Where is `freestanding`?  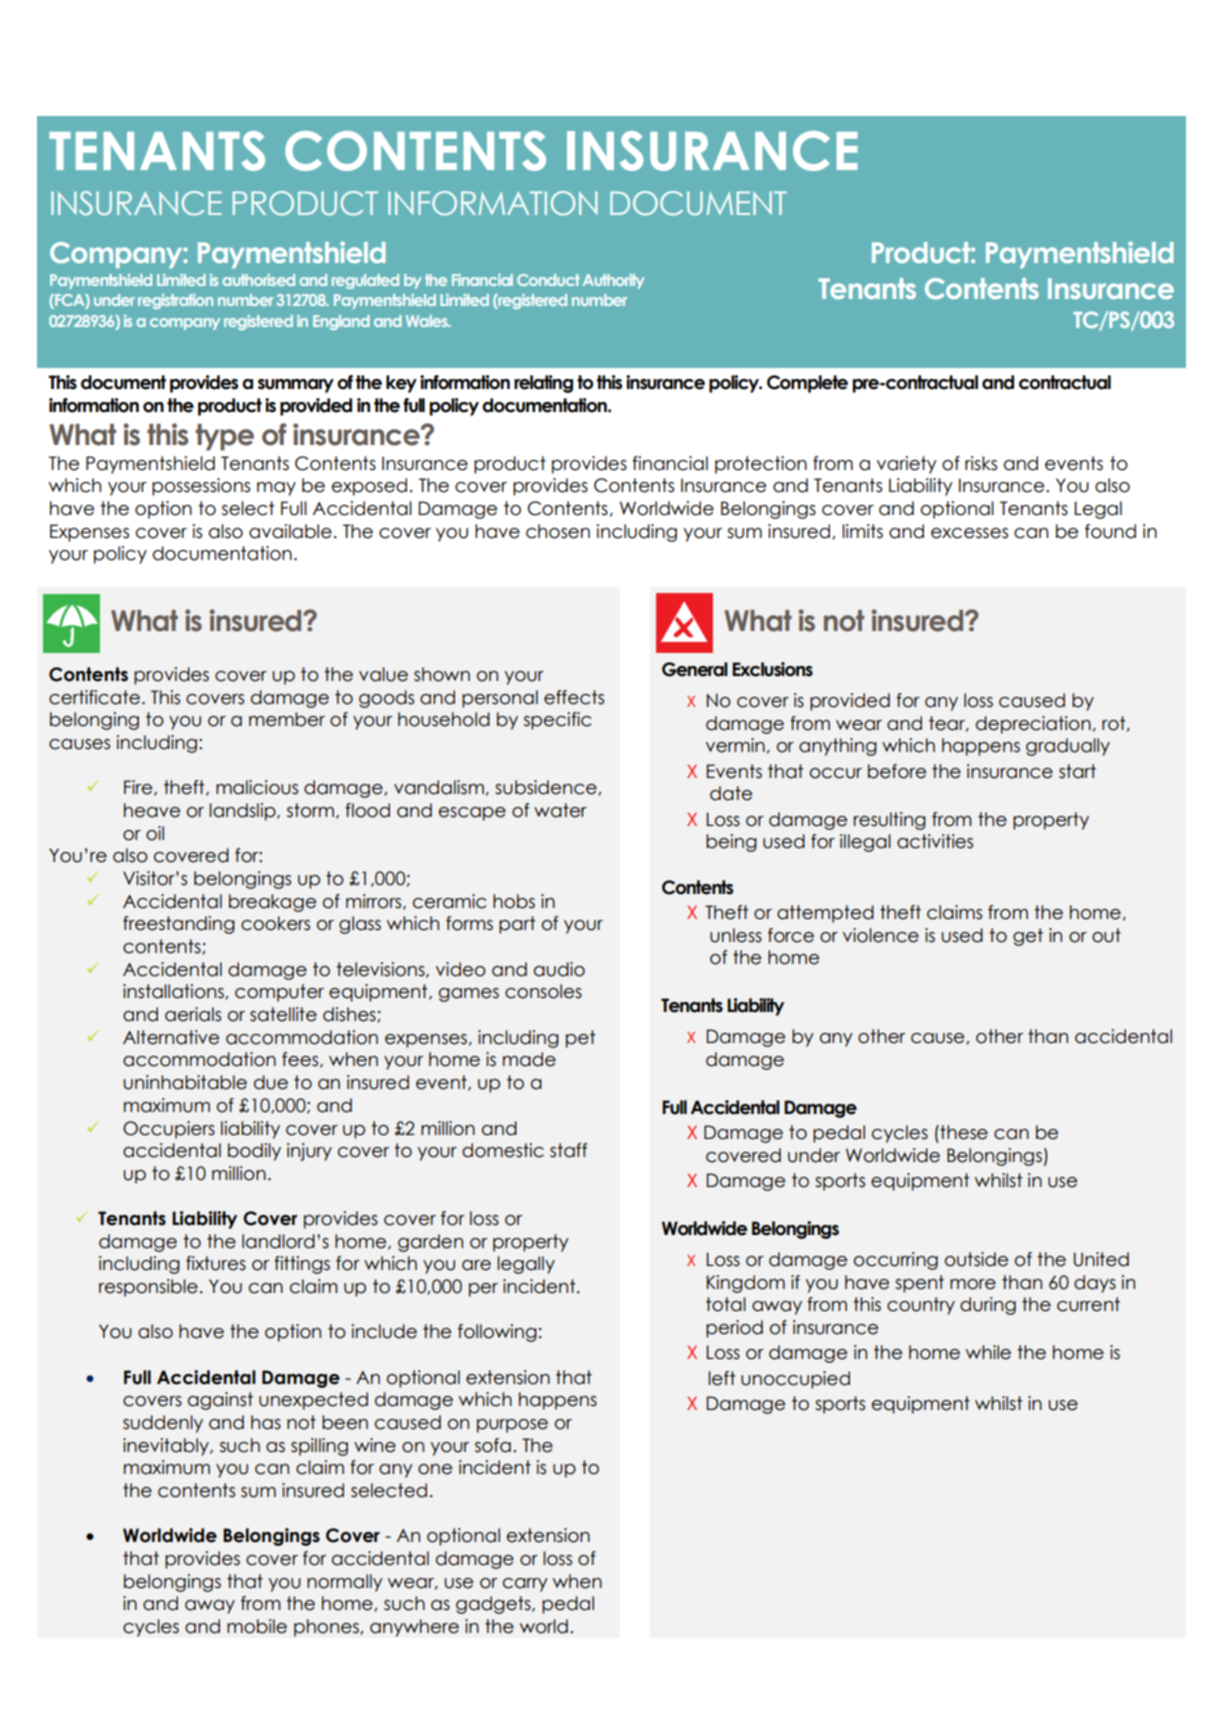
freestanding is located at coordinates (179, 925).
